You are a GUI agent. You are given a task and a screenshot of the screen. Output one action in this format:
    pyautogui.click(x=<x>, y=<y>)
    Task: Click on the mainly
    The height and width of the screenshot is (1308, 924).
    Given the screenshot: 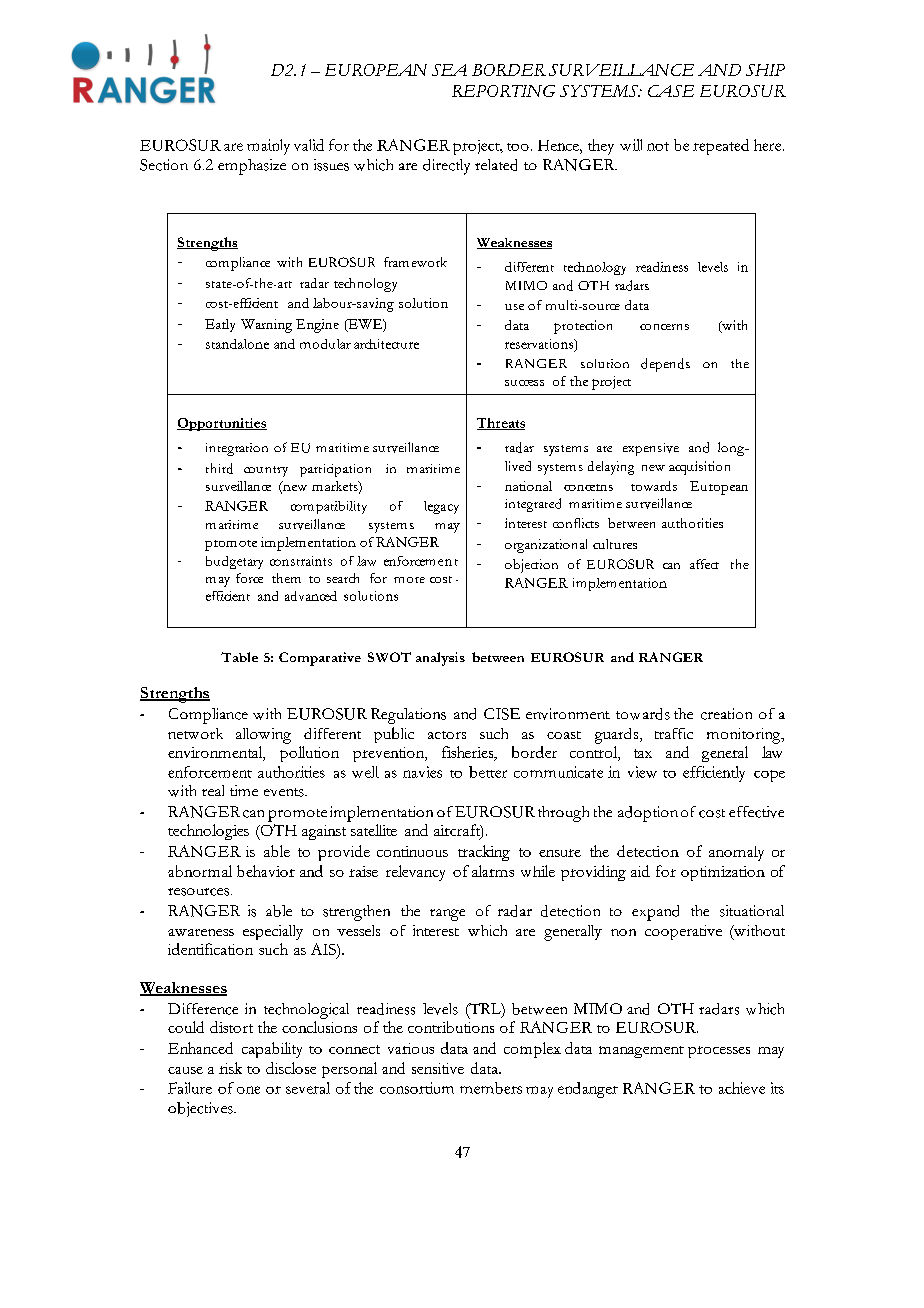 What is the action you would take?
    pyautogui.click(x=268, y=147)
